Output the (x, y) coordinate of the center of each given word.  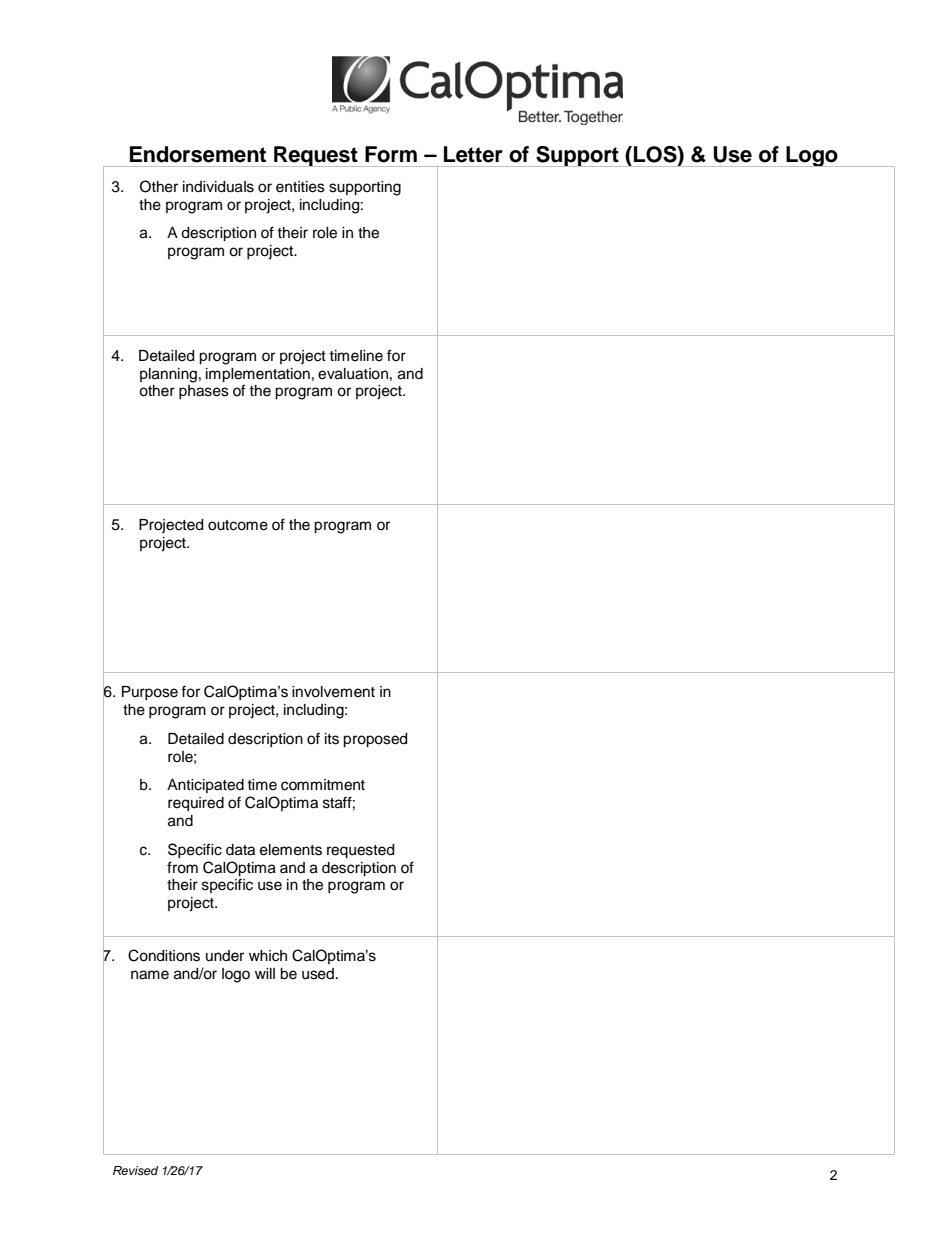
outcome (238, 525)
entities (300, 187)
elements (291, 850)
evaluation (353, 374)
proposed (375, 740)
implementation (258, 375)
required (196, 804)
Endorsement (198, 154)
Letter (473, 154)
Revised (135, 1171)
